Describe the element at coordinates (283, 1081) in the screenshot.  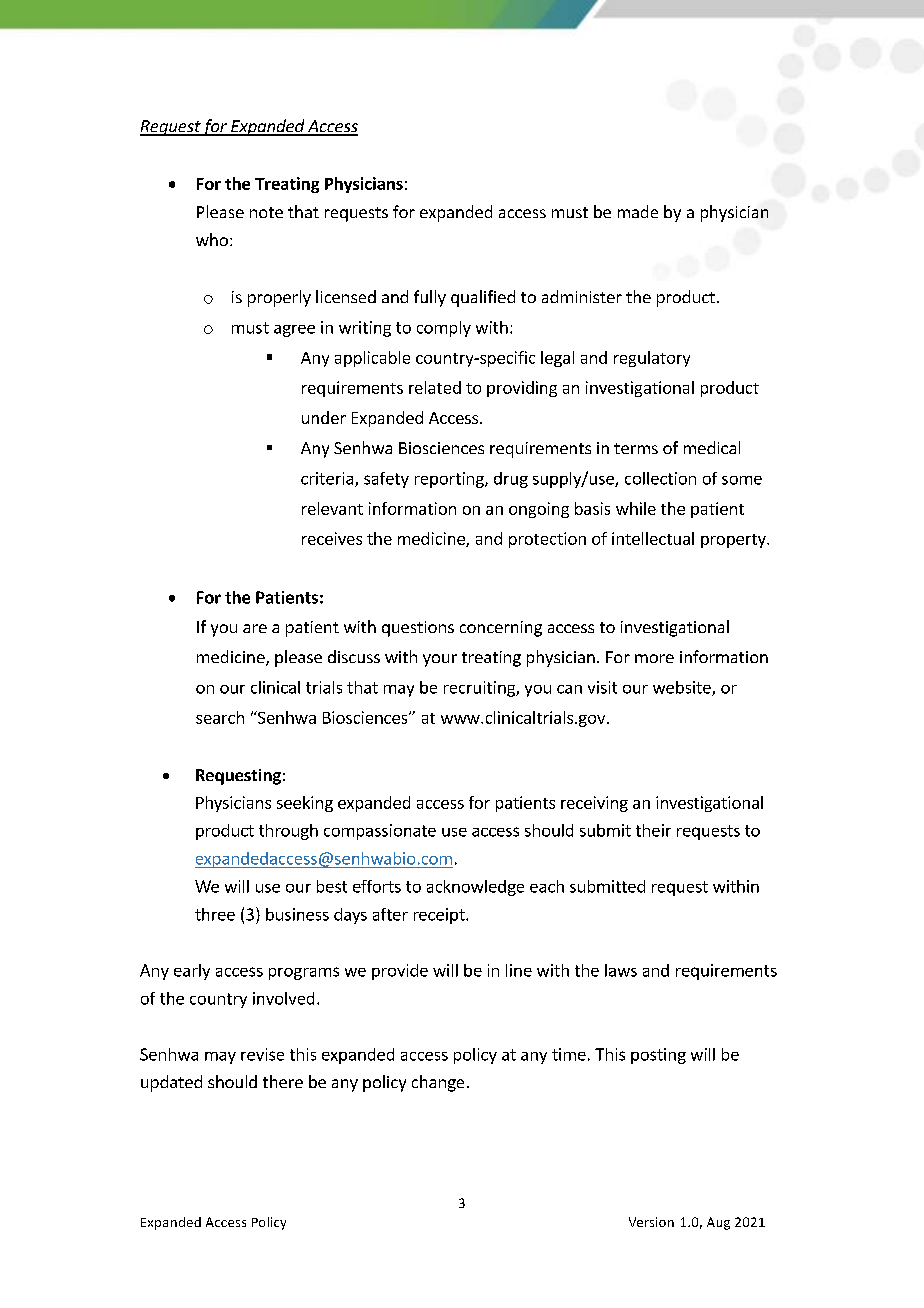
I see `there` at that location.
